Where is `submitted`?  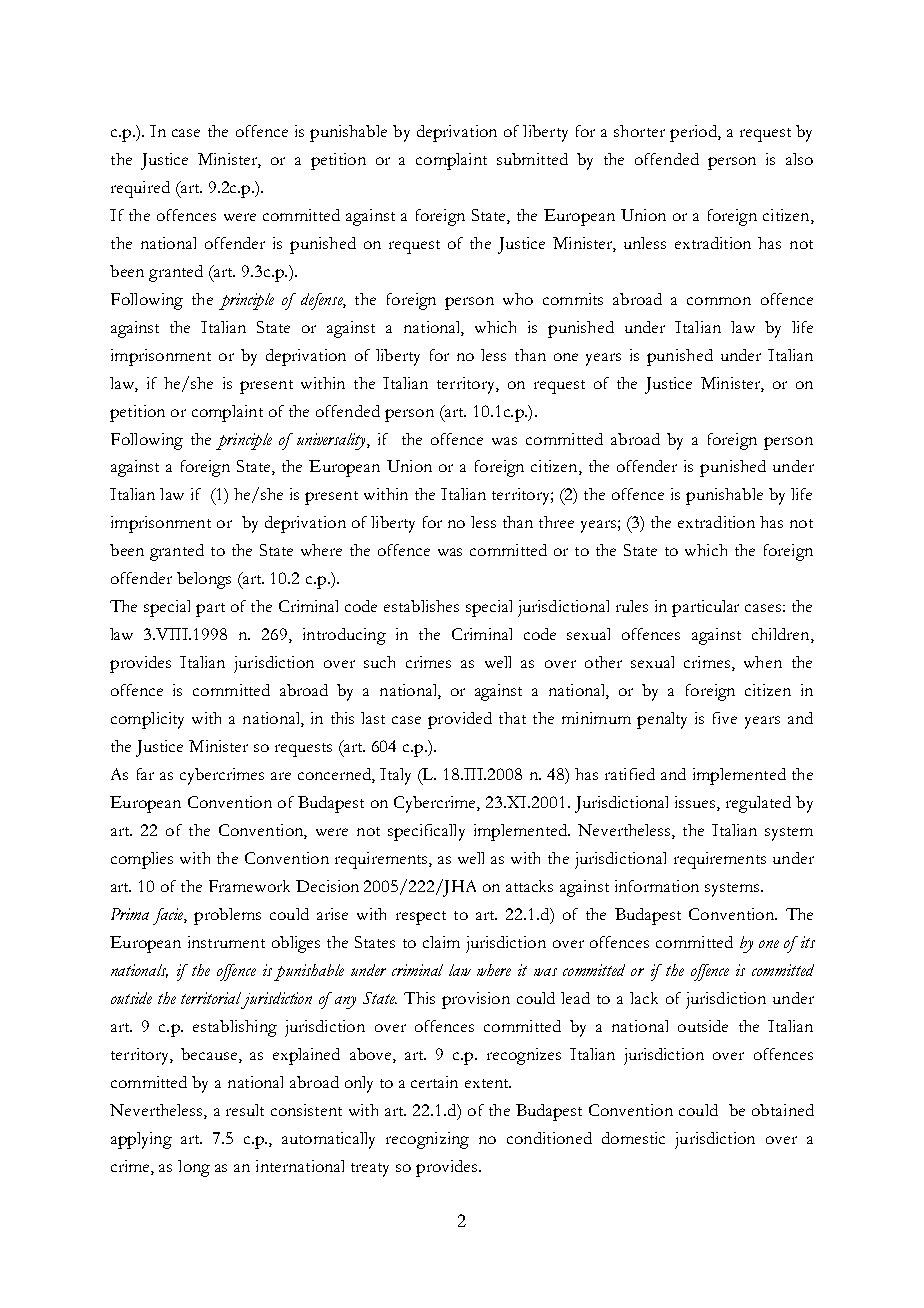
submitted is located at coordinates (532, 159).
